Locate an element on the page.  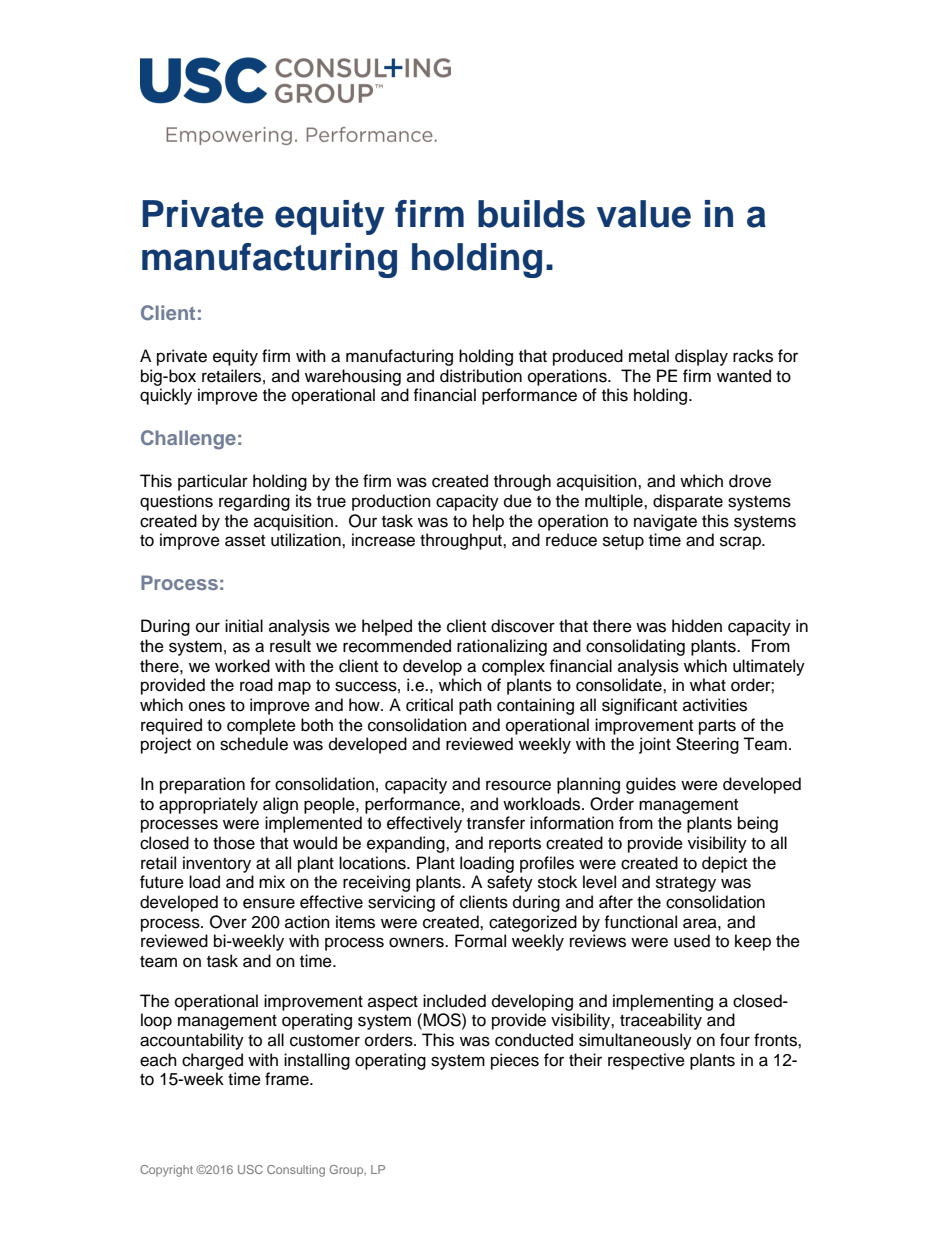
what is located at coordinates (708, 684).
